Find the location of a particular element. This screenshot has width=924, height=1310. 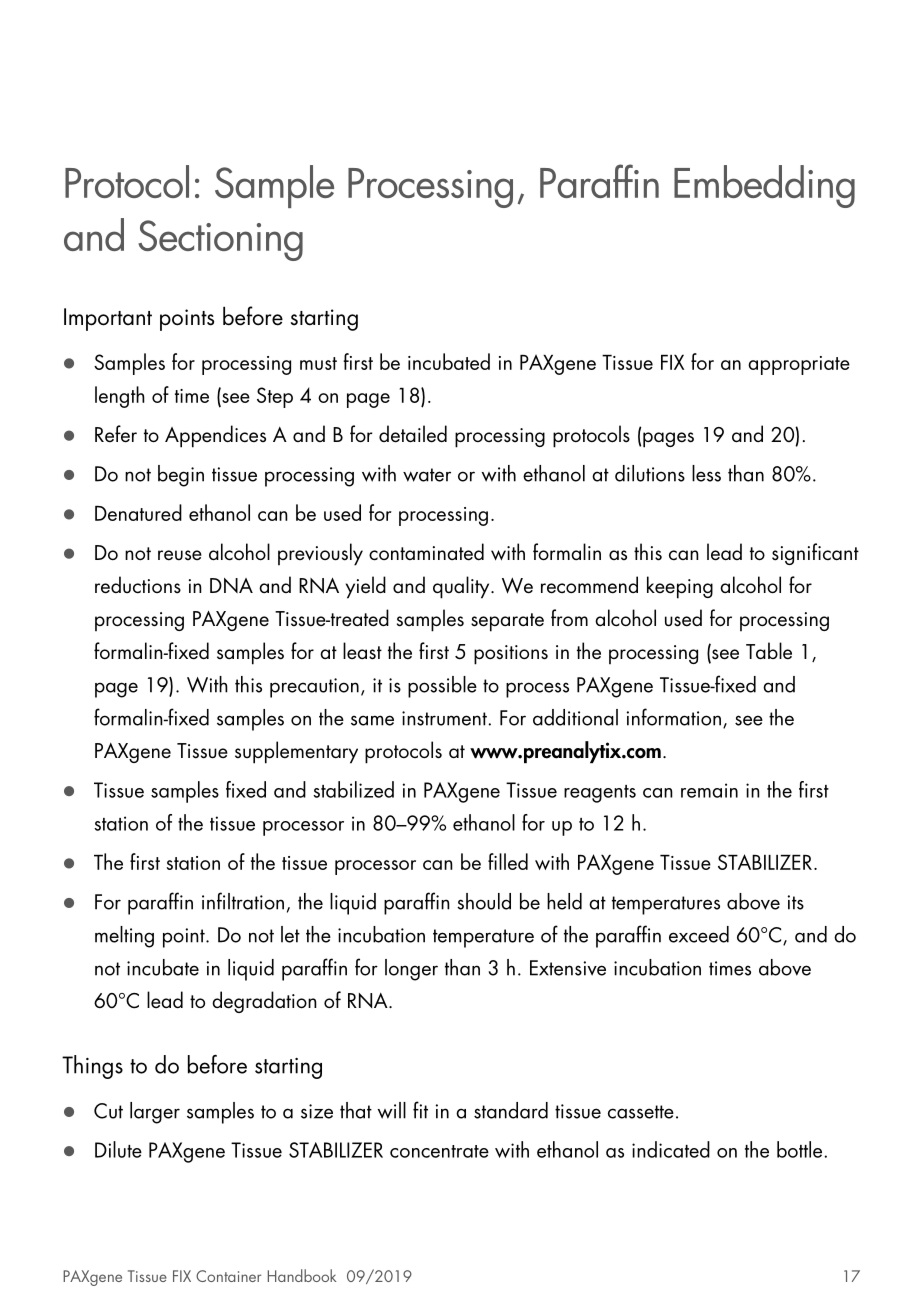

contaminated is located at coordinates (426, 552).
